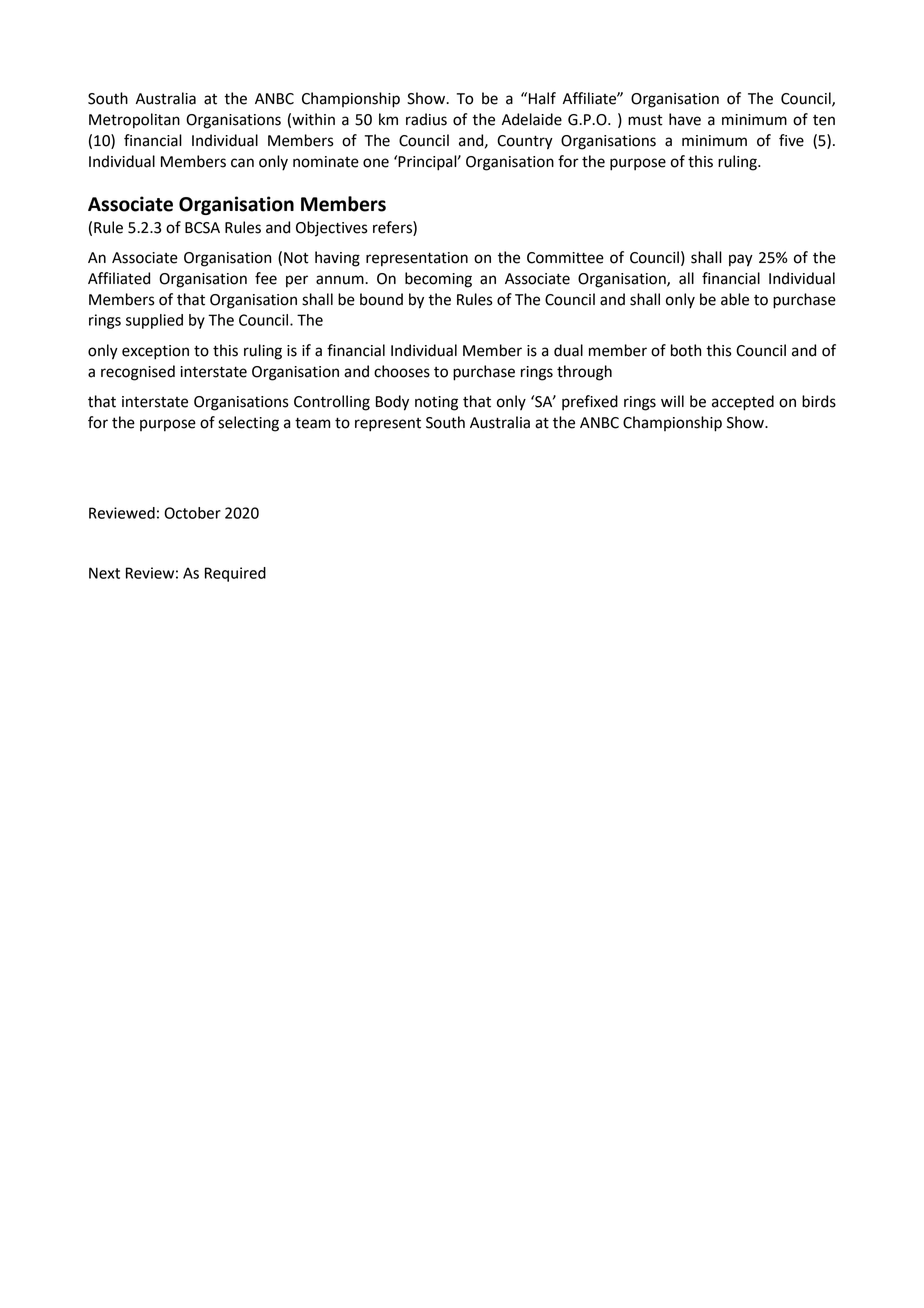 The height and width of the document is (1308, 924). I want to click on refers, so click(393, 228).
